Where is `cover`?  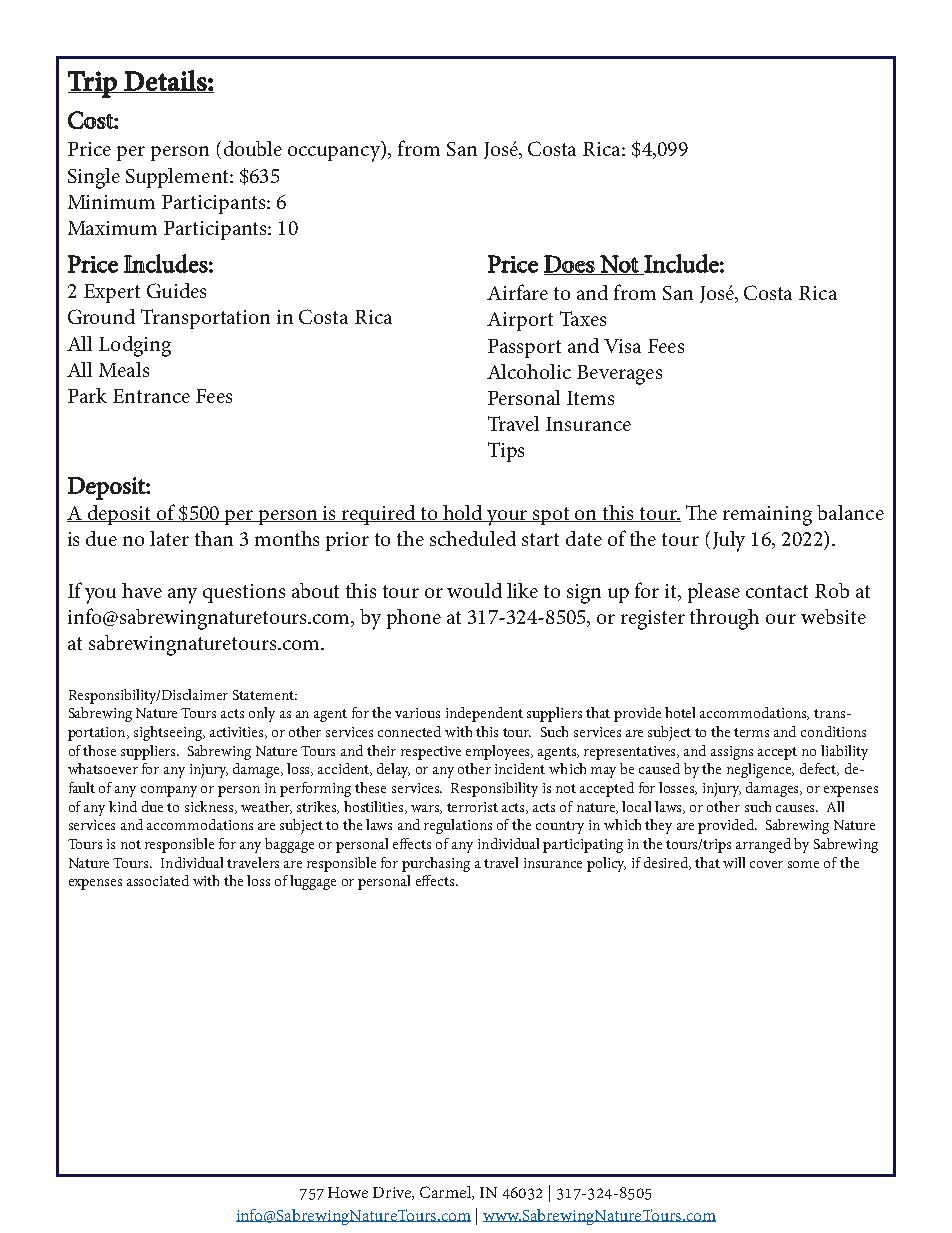 cover is located at coordinates (766, 864).
